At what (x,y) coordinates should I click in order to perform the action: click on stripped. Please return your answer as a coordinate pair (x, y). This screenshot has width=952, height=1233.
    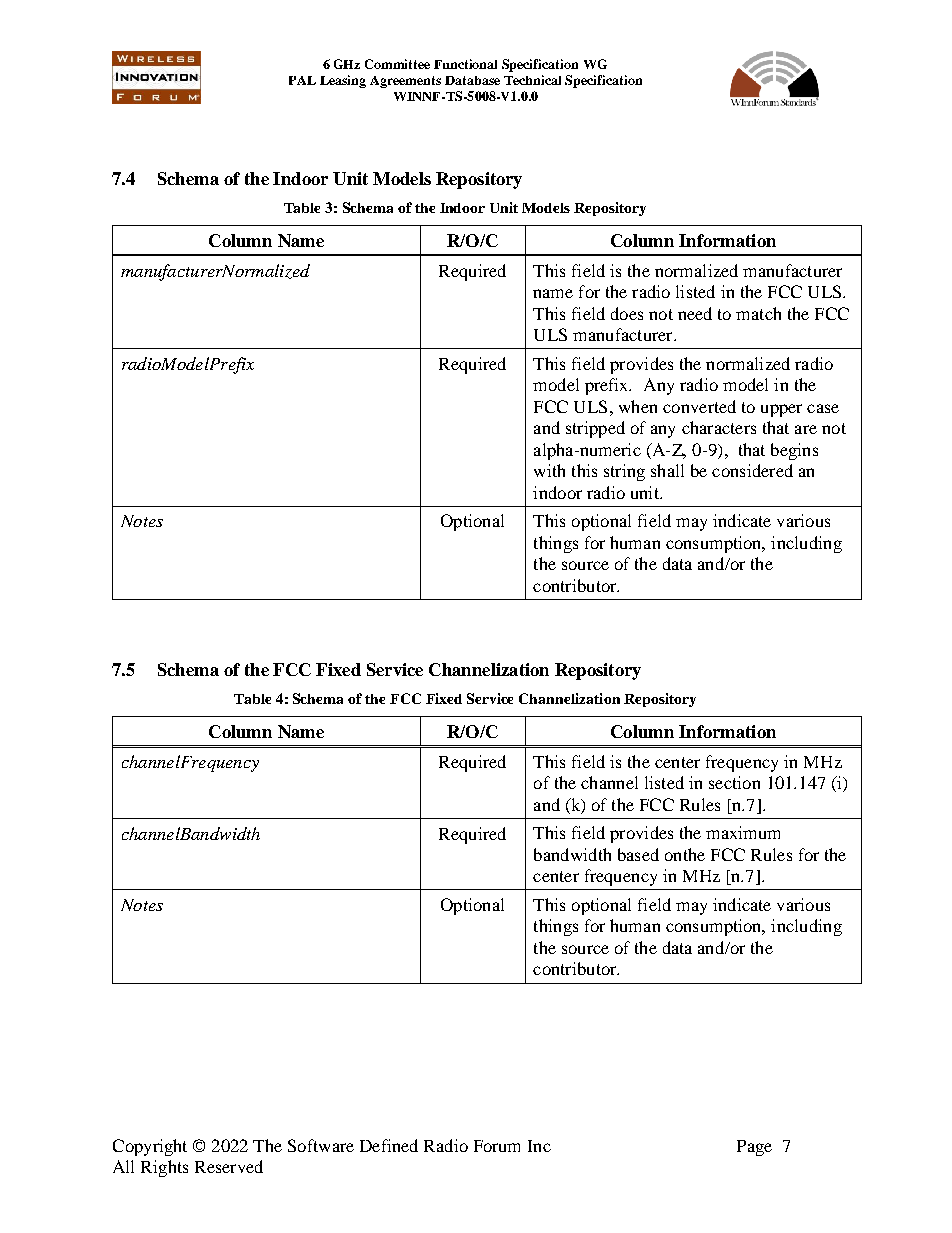
    Looking at the image, I should click on (595, 429).
